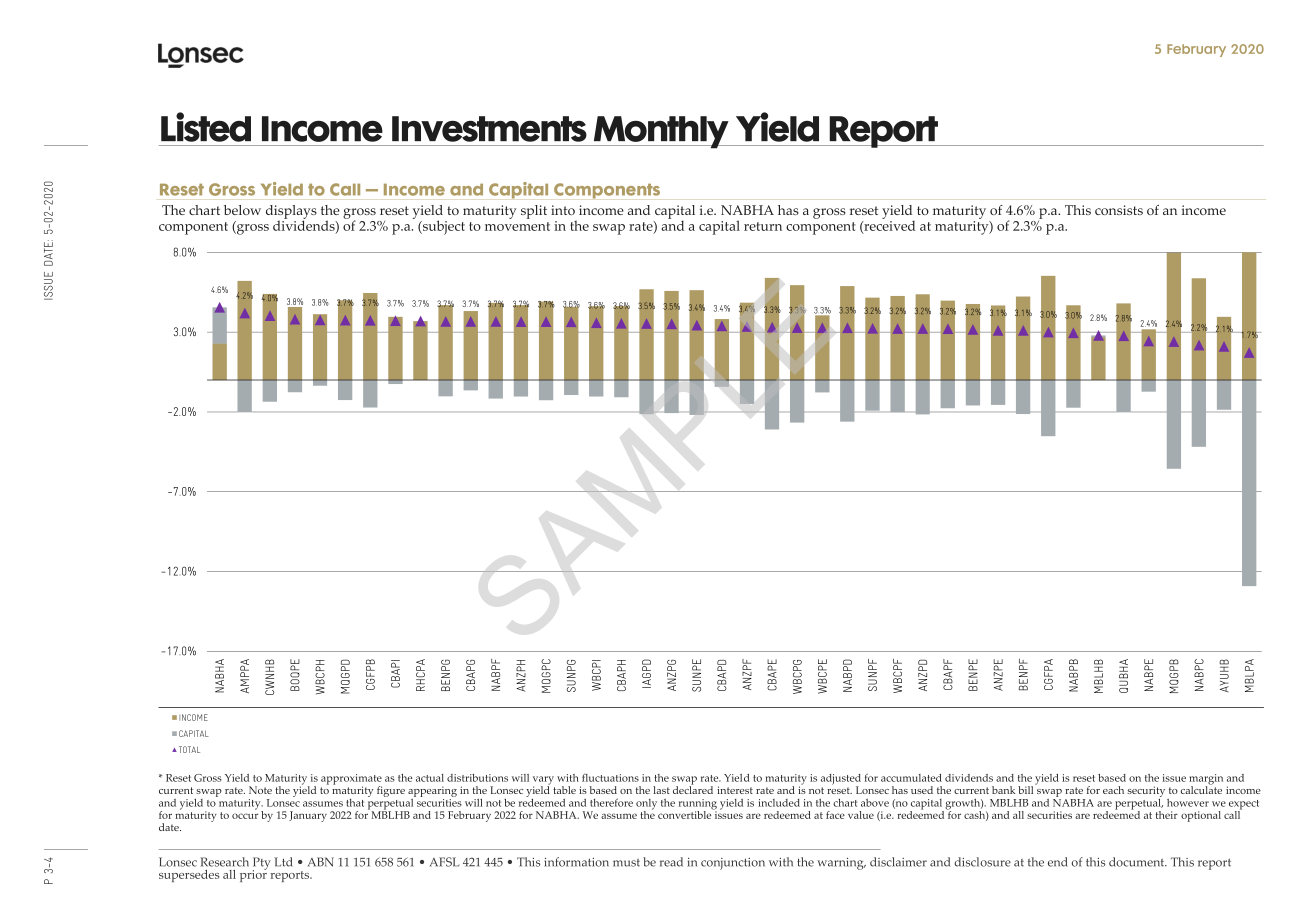 The width and height of the screenshot is (1308, 924). Describe the element at coordinates (661, 132) in the screenshot. I see `Monthly` at that location.
